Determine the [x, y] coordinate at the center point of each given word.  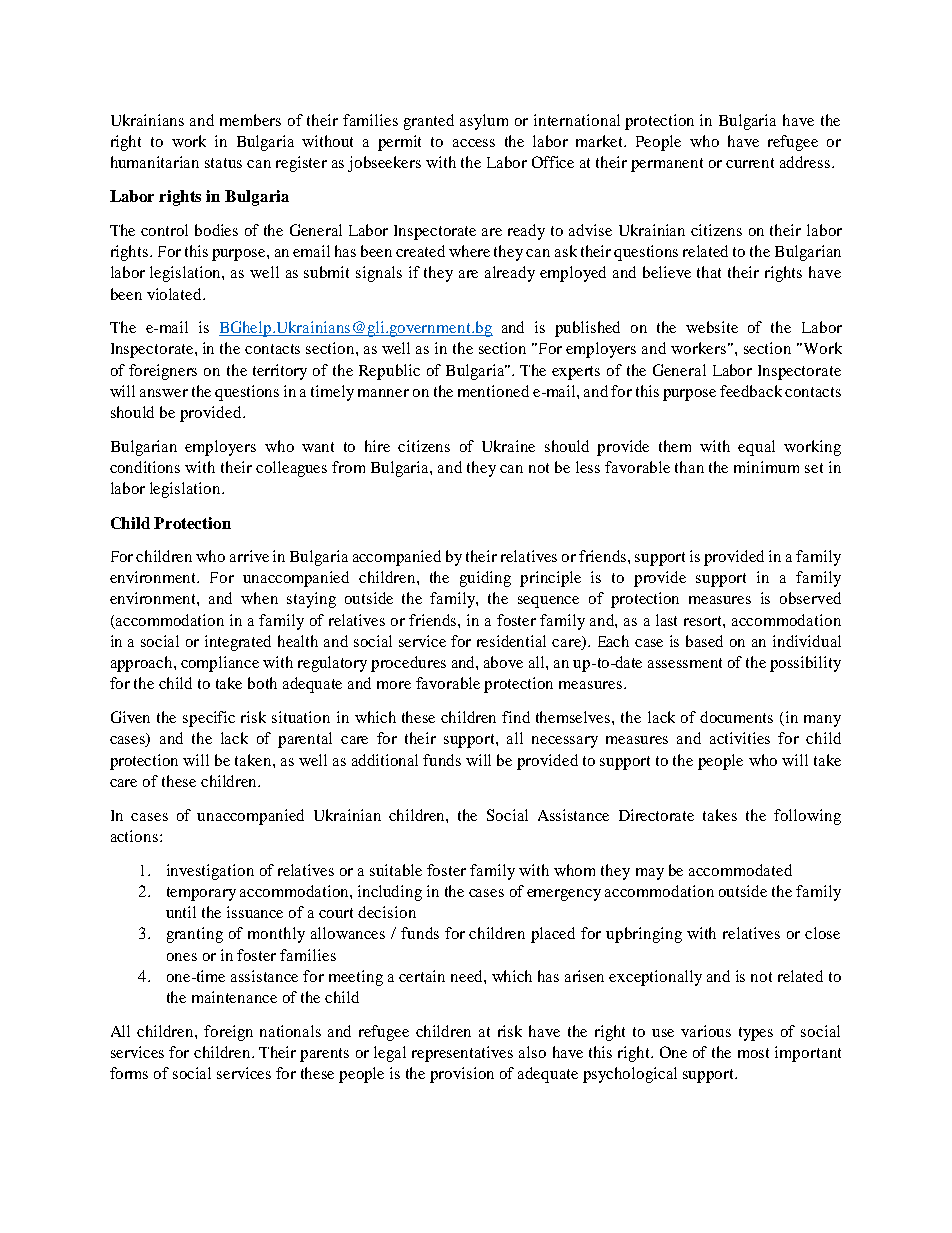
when [259, 598]
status [223, 163]
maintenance [234, 997]
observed [810, 598]
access [474, 143]
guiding [485, 579]
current [750, 163]
